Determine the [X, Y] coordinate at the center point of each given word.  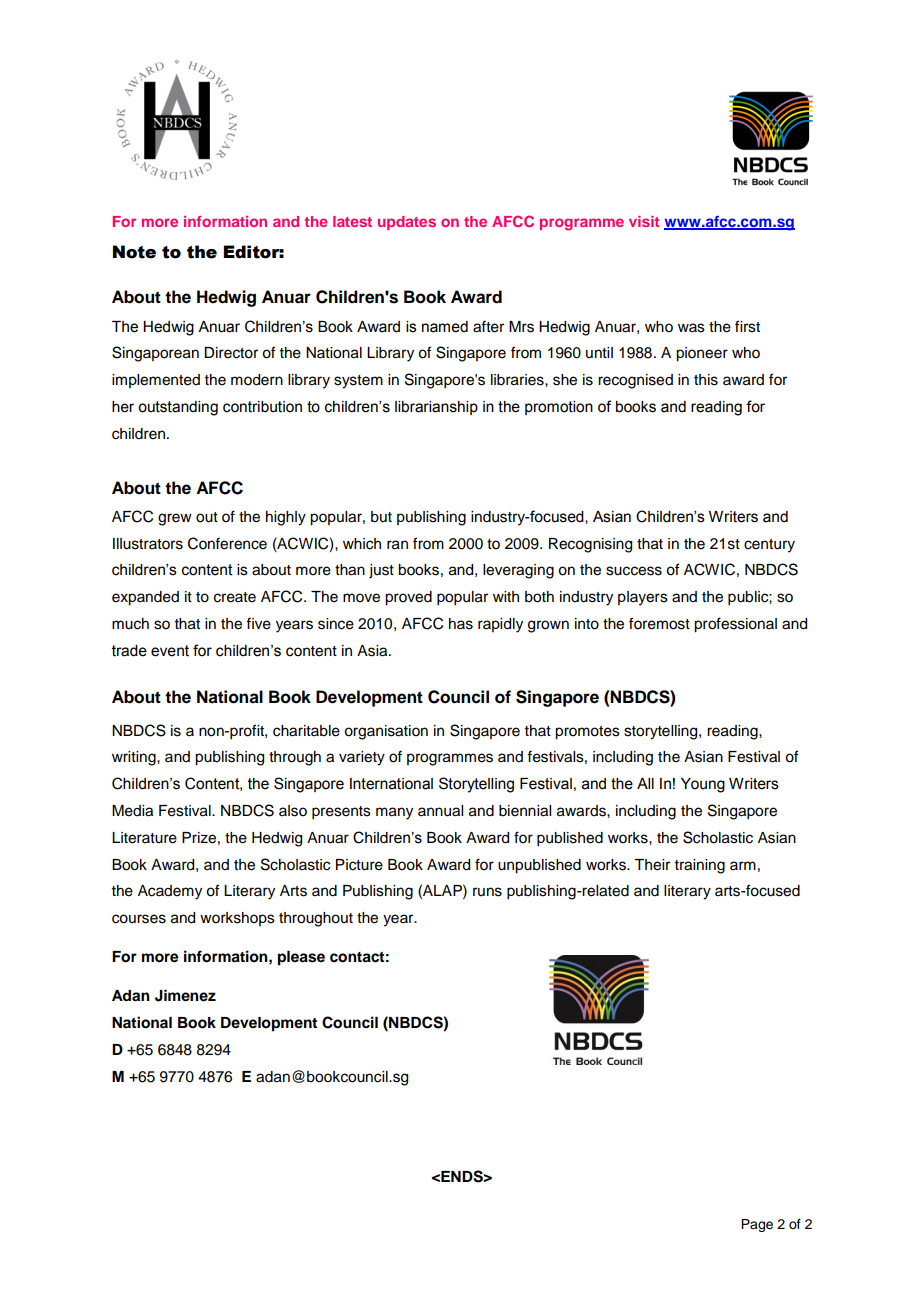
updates [407, 223]
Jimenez [185, 995]
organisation [386, 732]
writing [135, 758]
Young [703, 785]
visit [644, 221]
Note [134, 252]
